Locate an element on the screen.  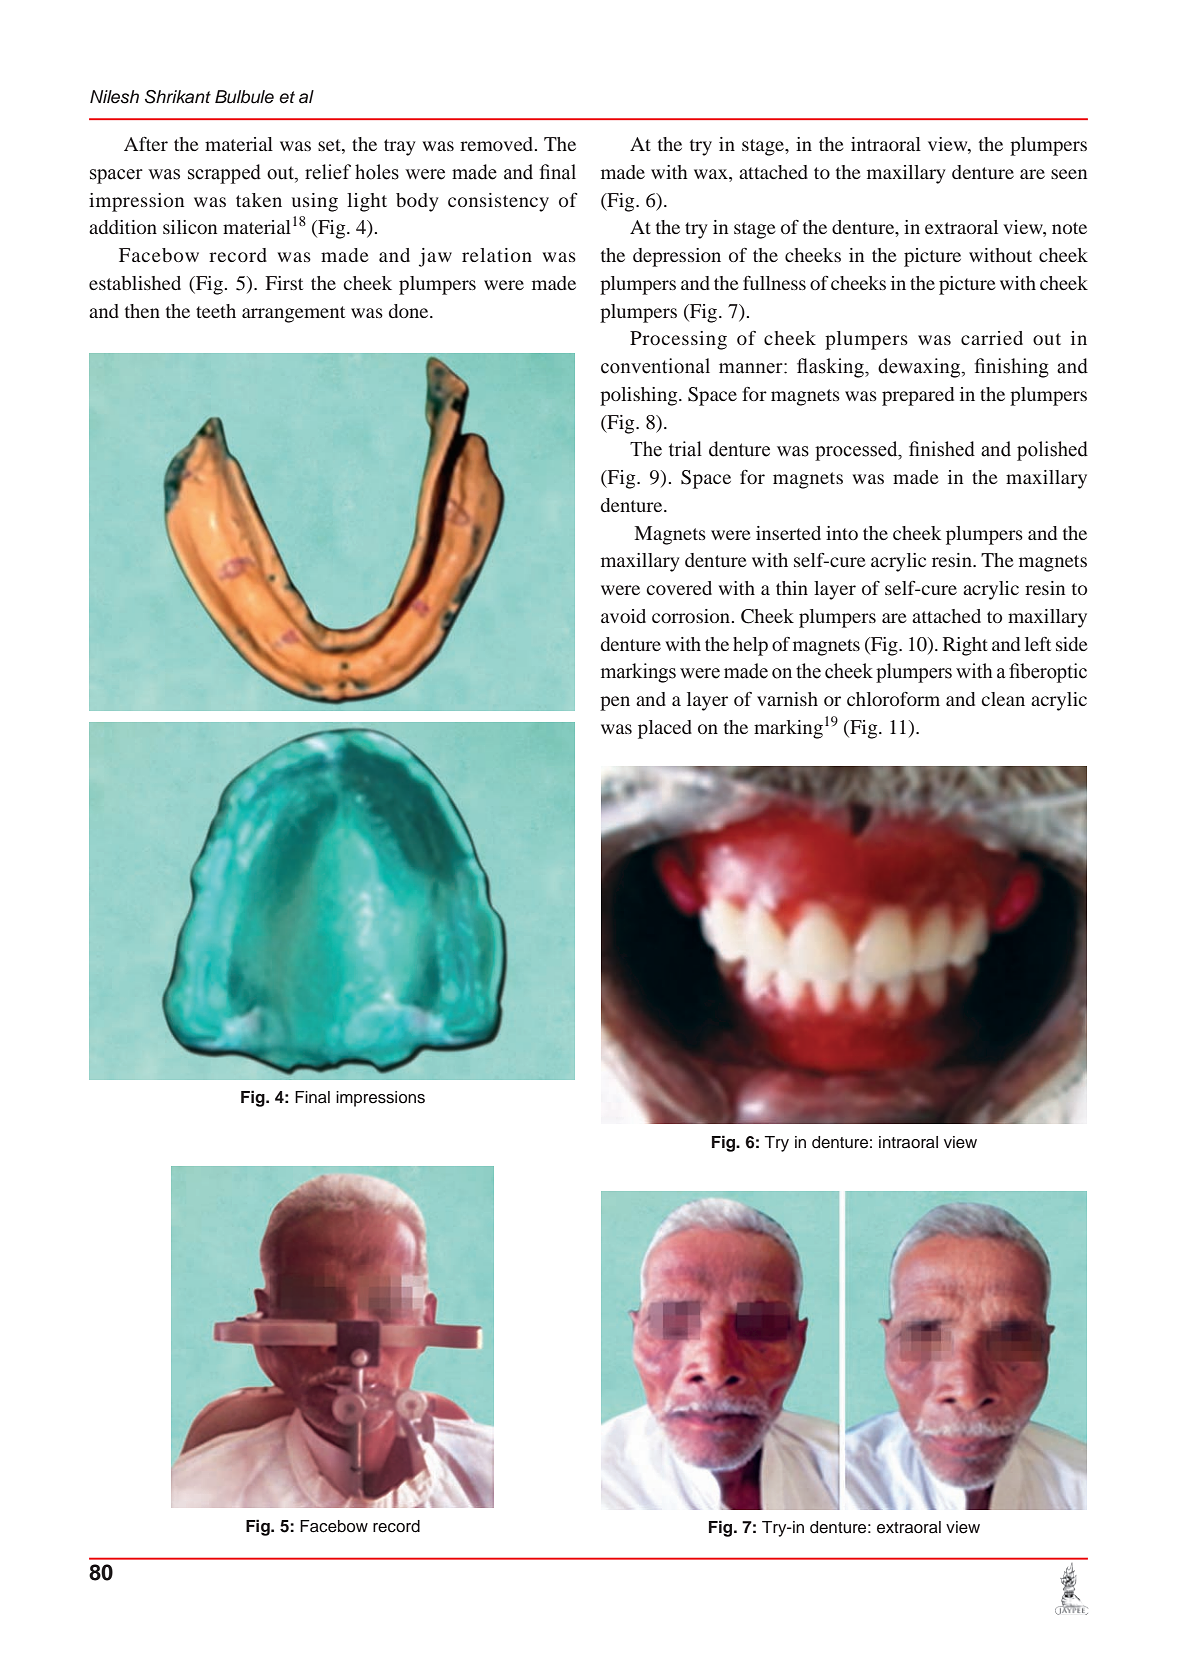
seen is located at coordinates (1069, 174).
